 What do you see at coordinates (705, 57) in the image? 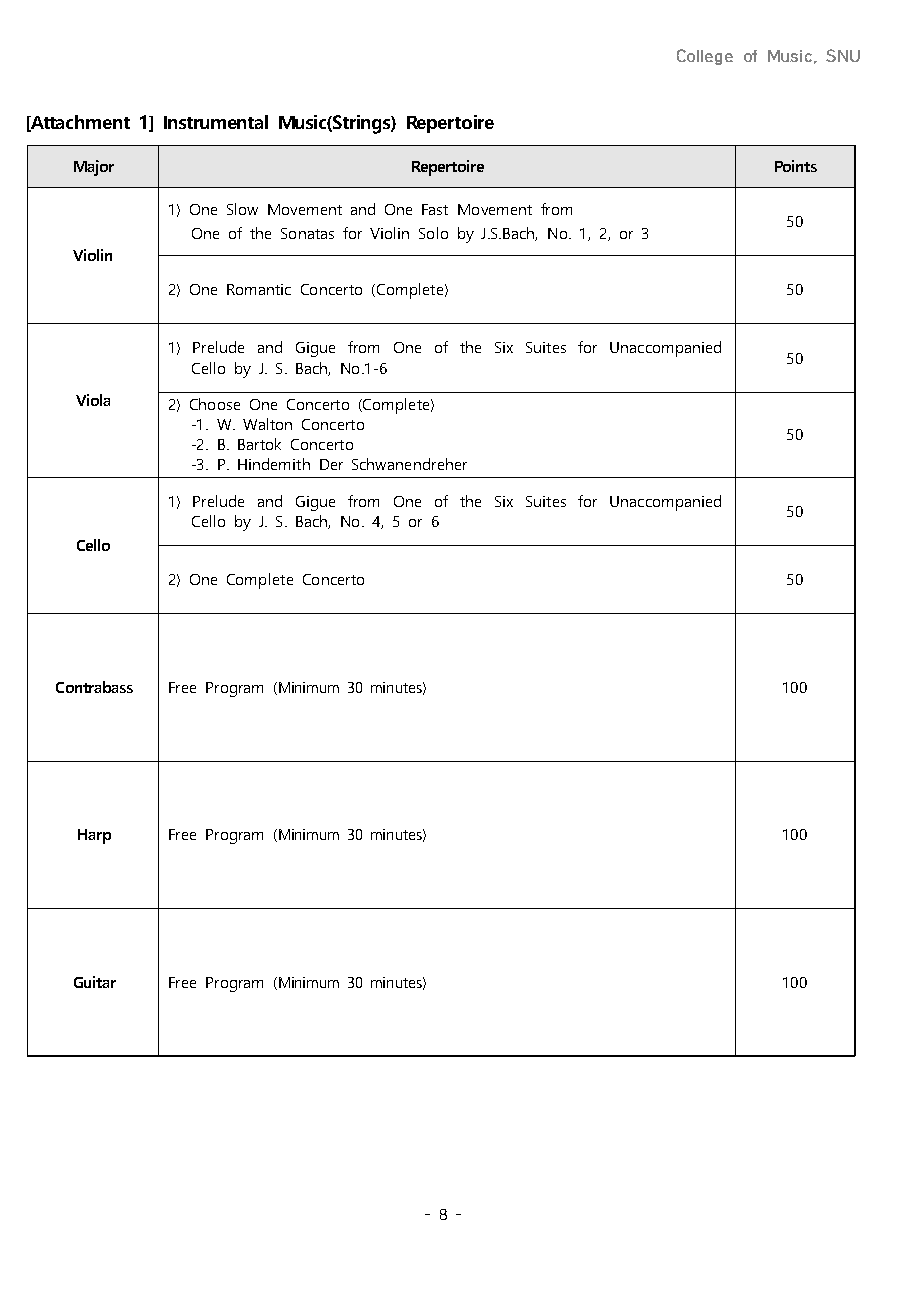
I see `College` at bounding box center [705, 57].
